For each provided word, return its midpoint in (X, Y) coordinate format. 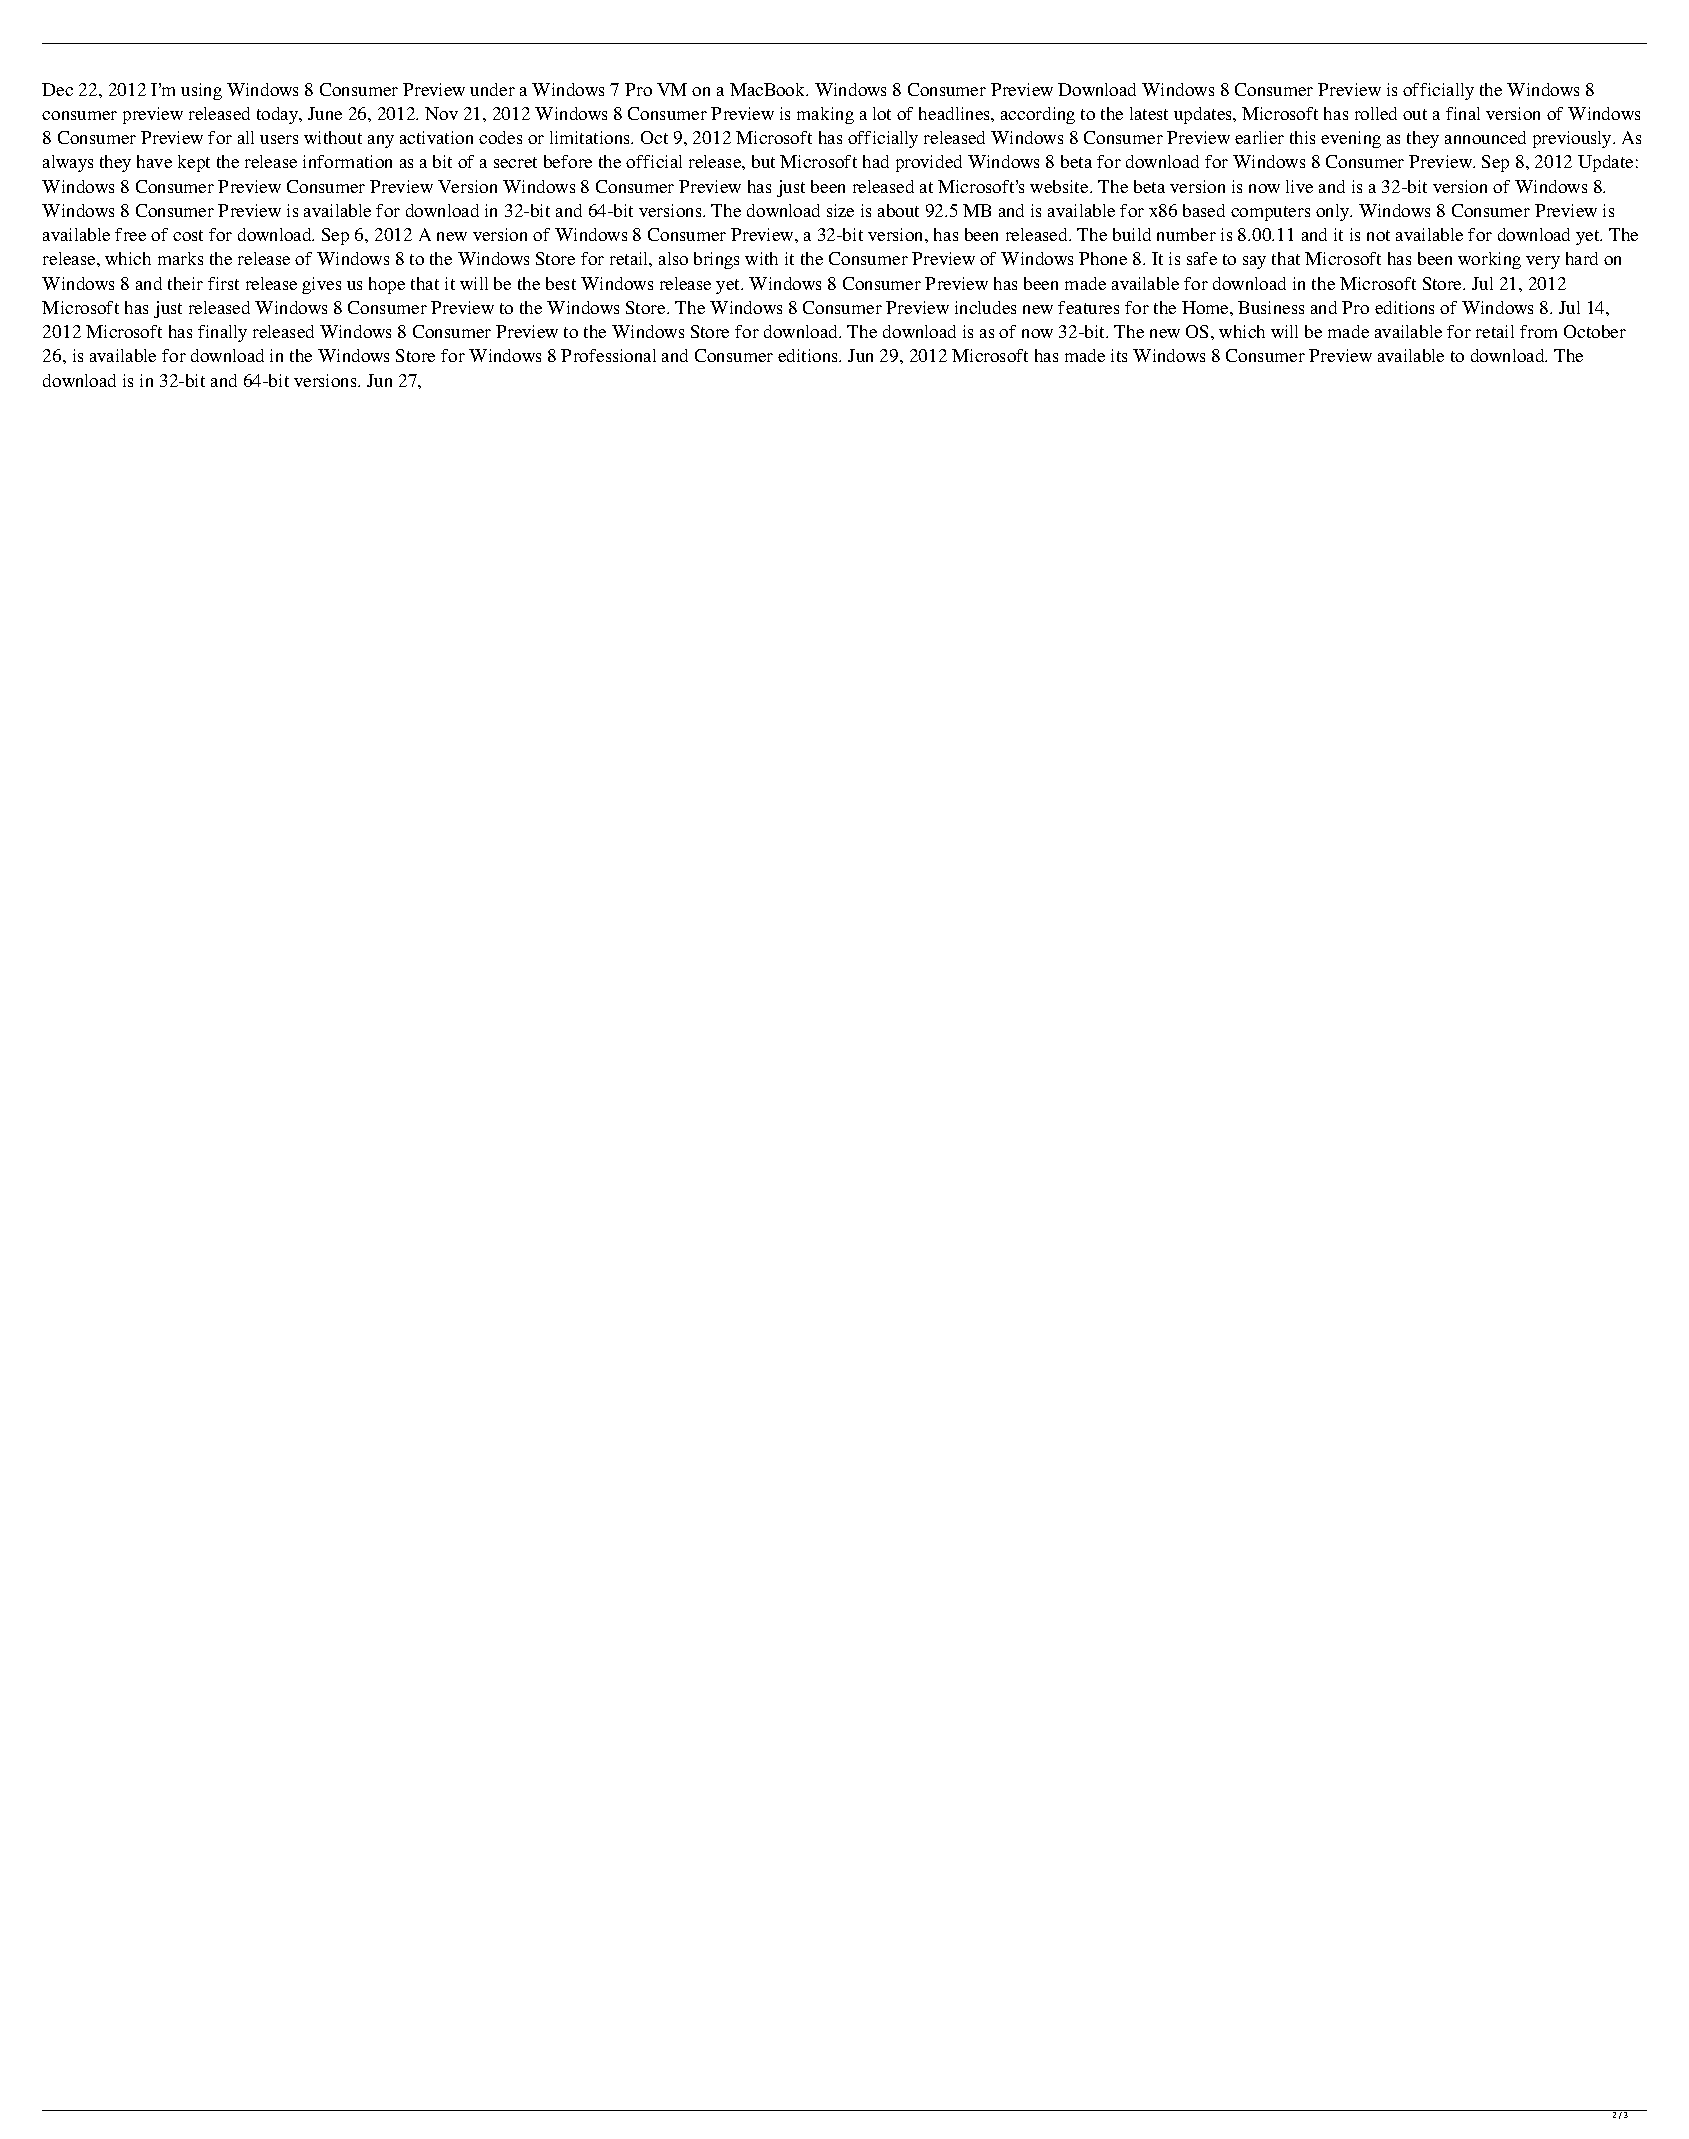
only (1334, 212)
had (876, 161)
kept (194, 163)
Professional (608, 355)
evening (1351, 139)
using (201, 91)
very (1543, 262)
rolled (1376, 113)
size (840, 210)
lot (882, 113)
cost (188, 235)
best (561, 283)
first (223, 283)
